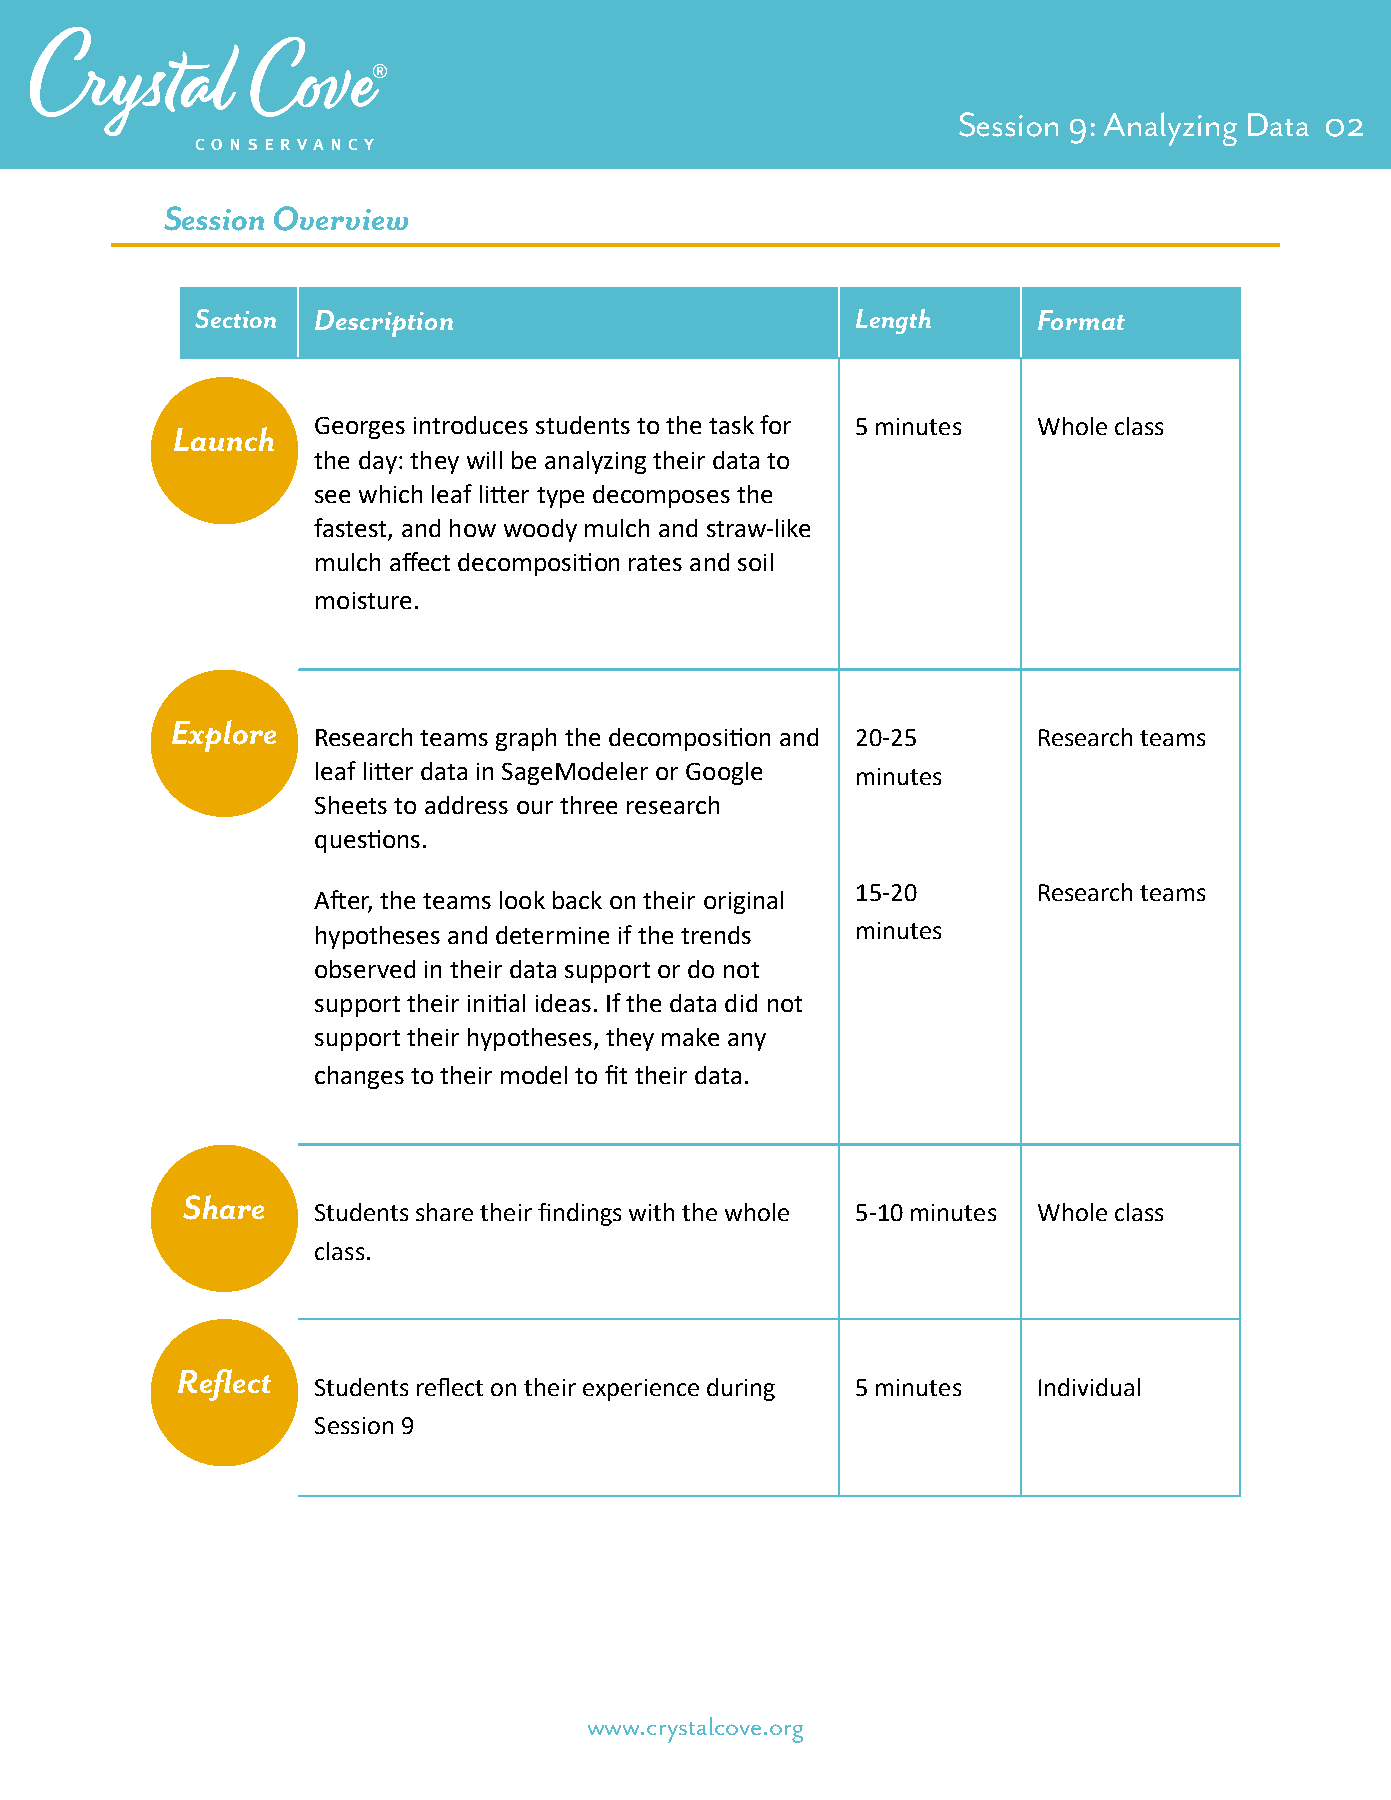 Image resolution: width=1391 pixels, height=1800 pixels. What do you see at coordinates (341, 218) in the document?
I see `Overview` at bounding box center [341, 218].
